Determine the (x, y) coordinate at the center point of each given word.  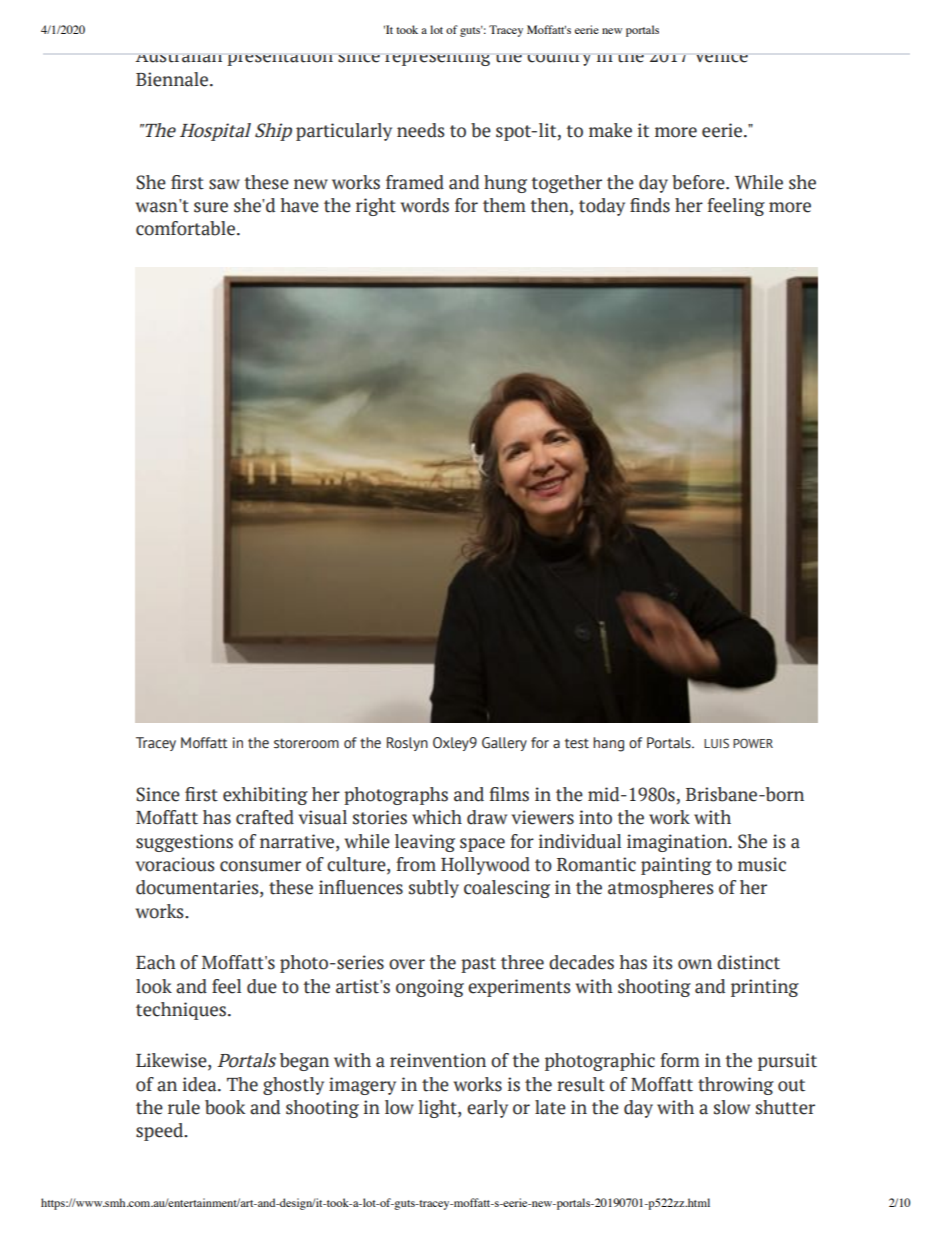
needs (421, 130)
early (487, 1109)
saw (224, 184)
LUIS (716, 743)
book (225, 1107)
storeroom (306, 743)
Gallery (504, 744)
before (699, 182)
